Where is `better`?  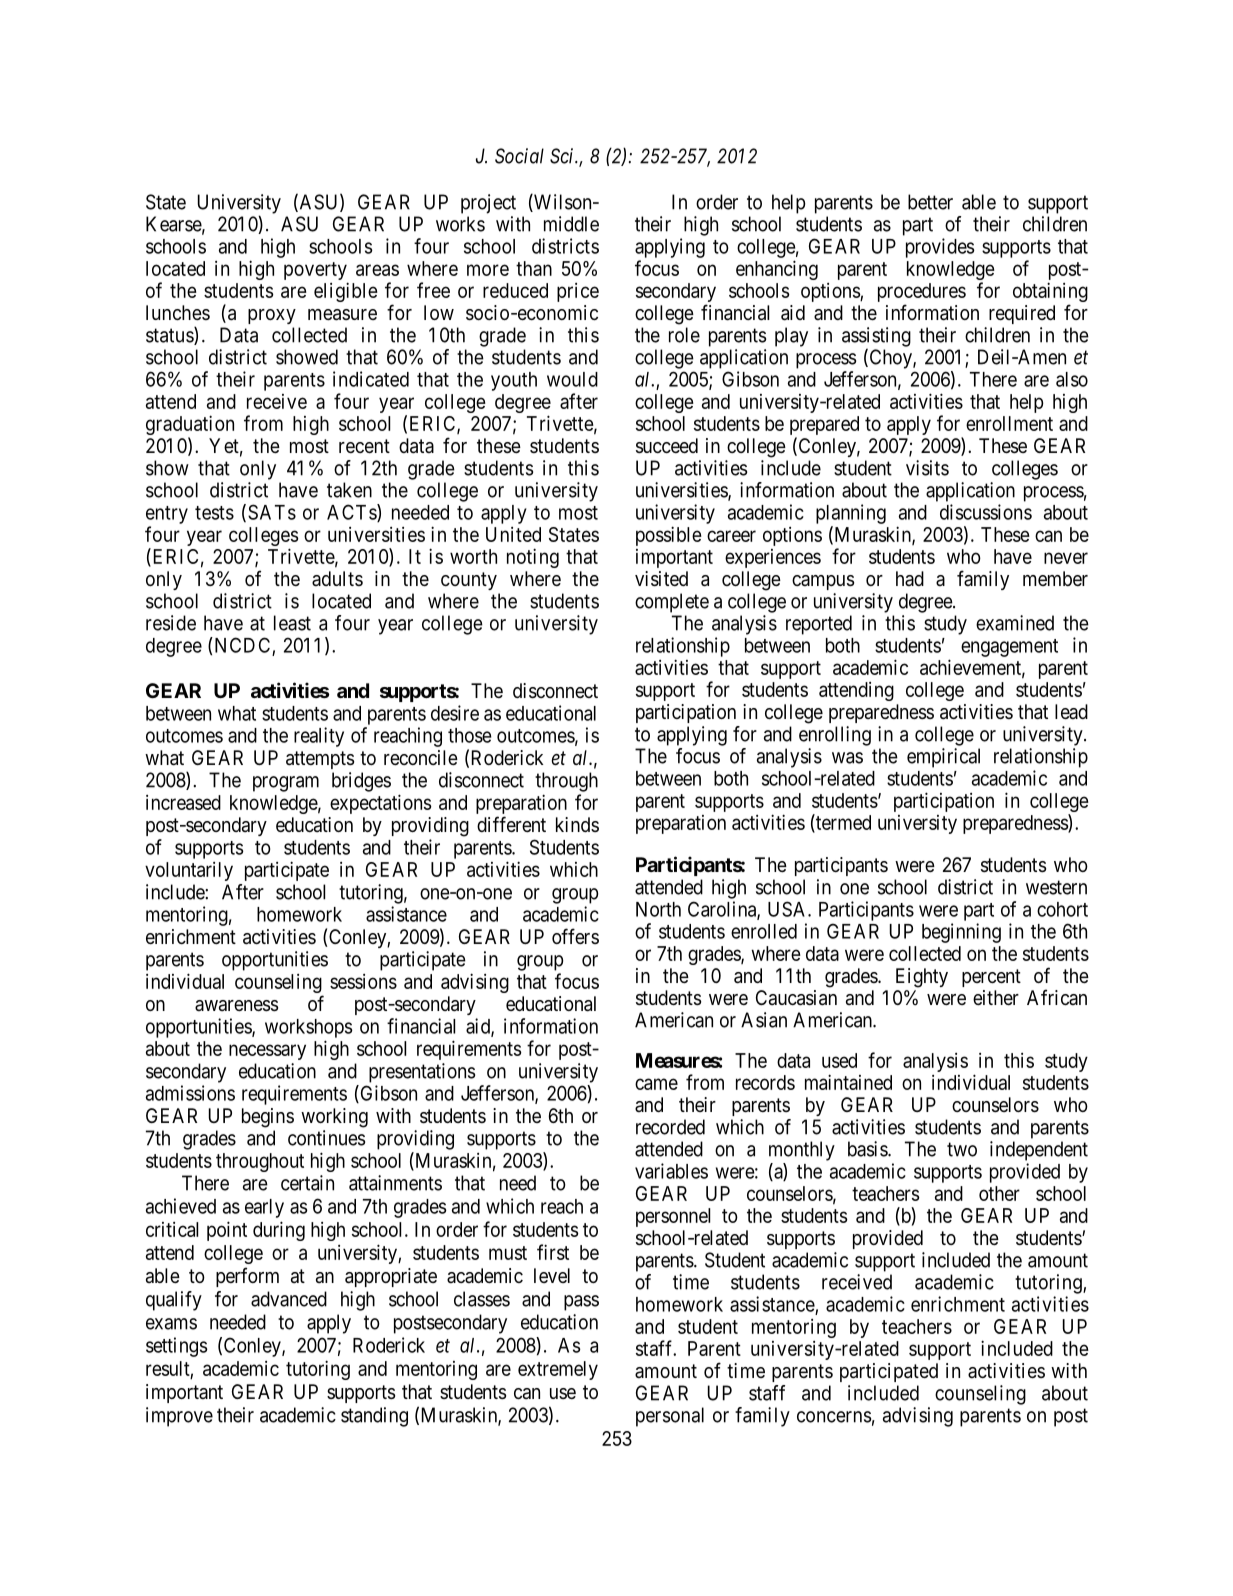 better is located at coordinates (930, 202).
